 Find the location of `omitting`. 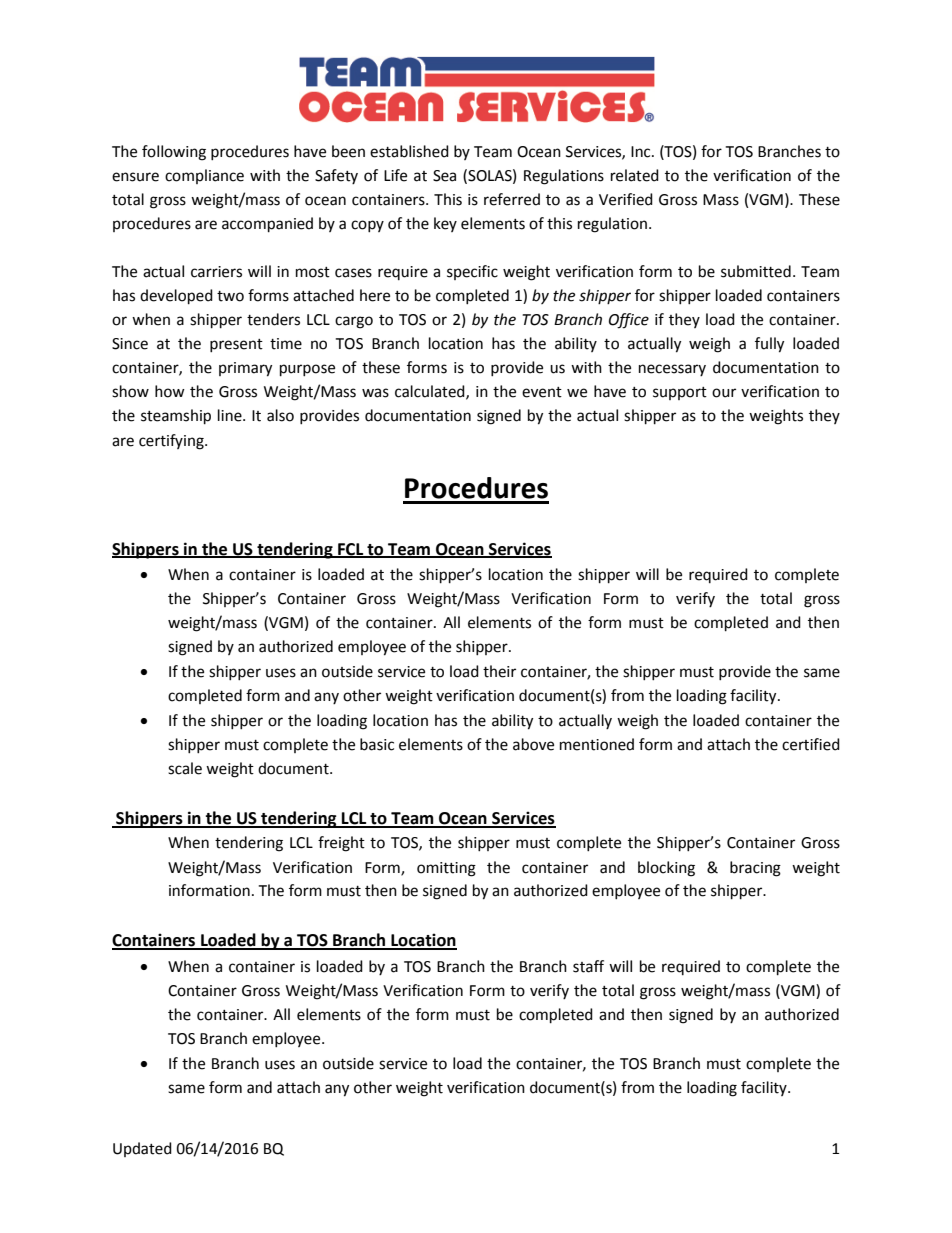

omitting is located at coordinates (446, 869).
